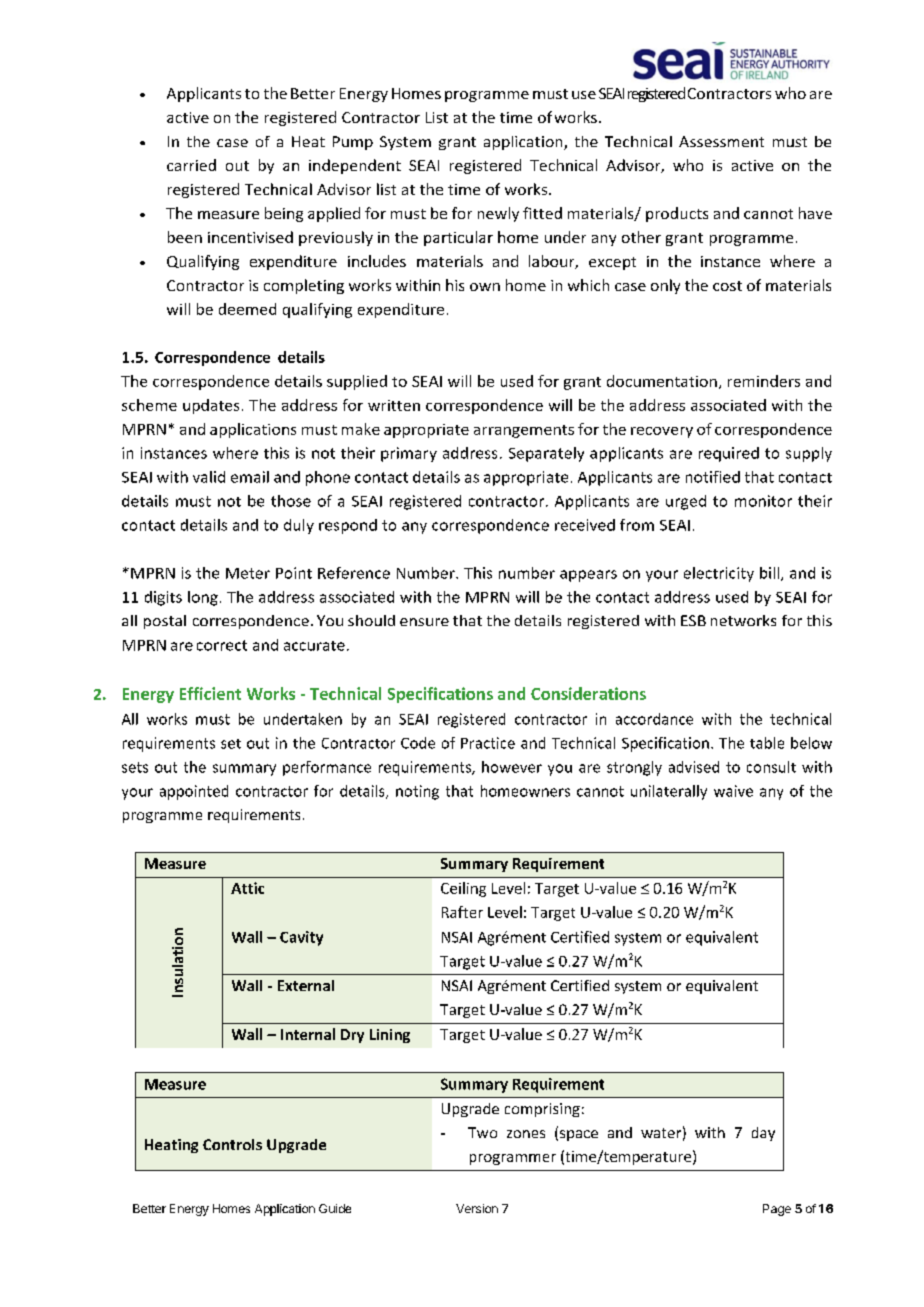  I want to click on however, so click(512, 767).
